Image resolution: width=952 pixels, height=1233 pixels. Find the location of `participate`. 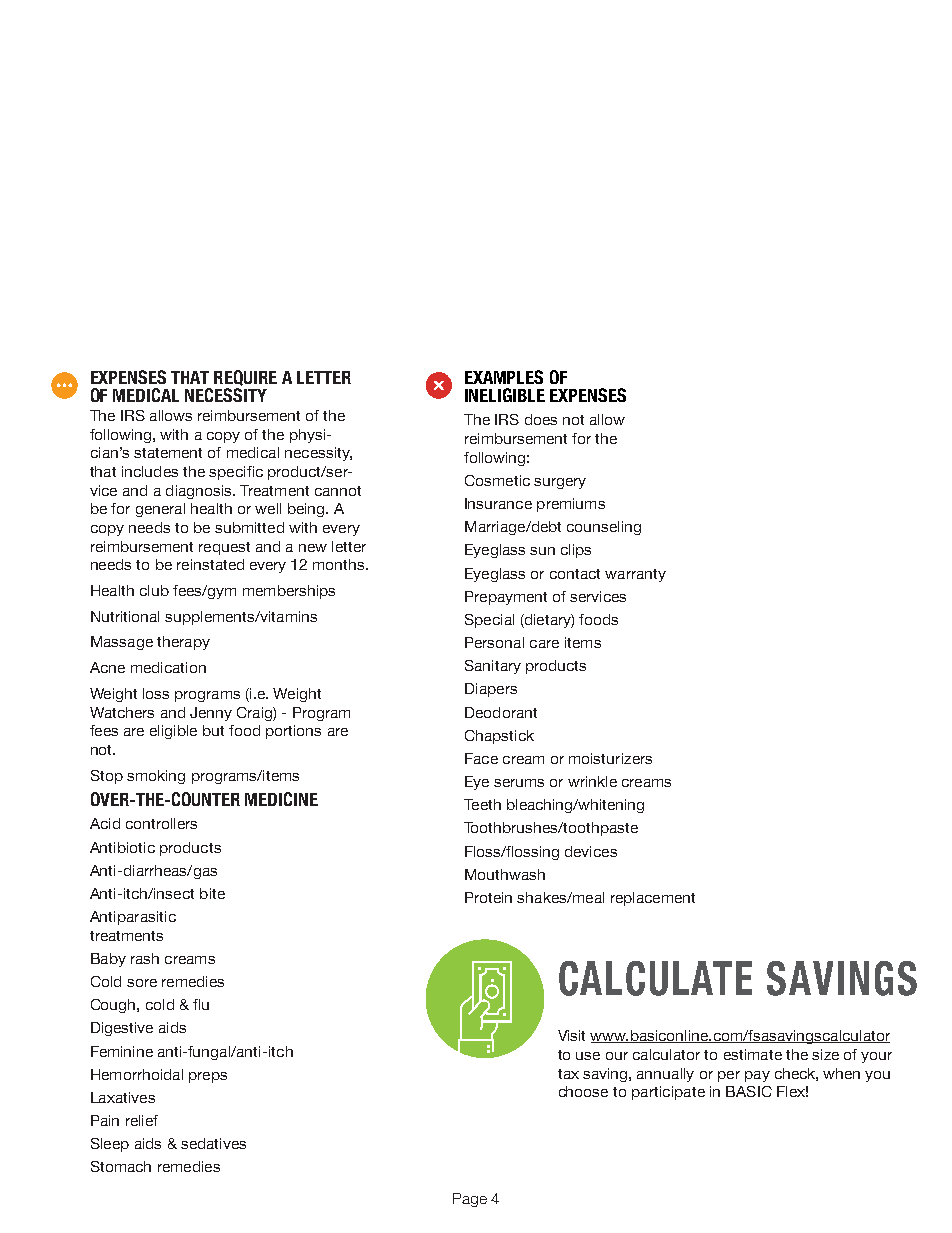

participate is located at coordinates (668, 1093).
